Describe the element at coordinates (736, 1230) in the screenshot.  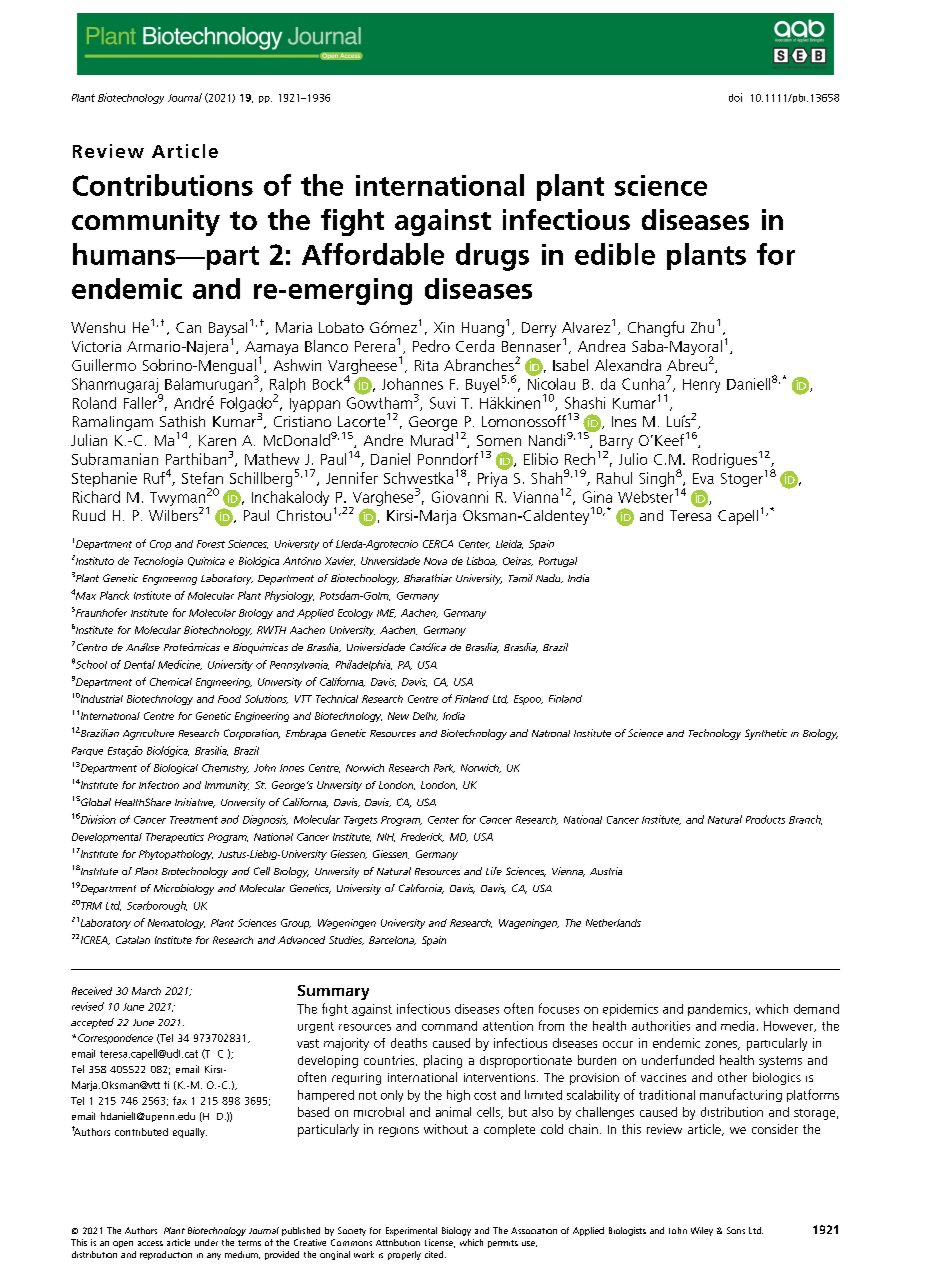
I see `Sons` at that location.
